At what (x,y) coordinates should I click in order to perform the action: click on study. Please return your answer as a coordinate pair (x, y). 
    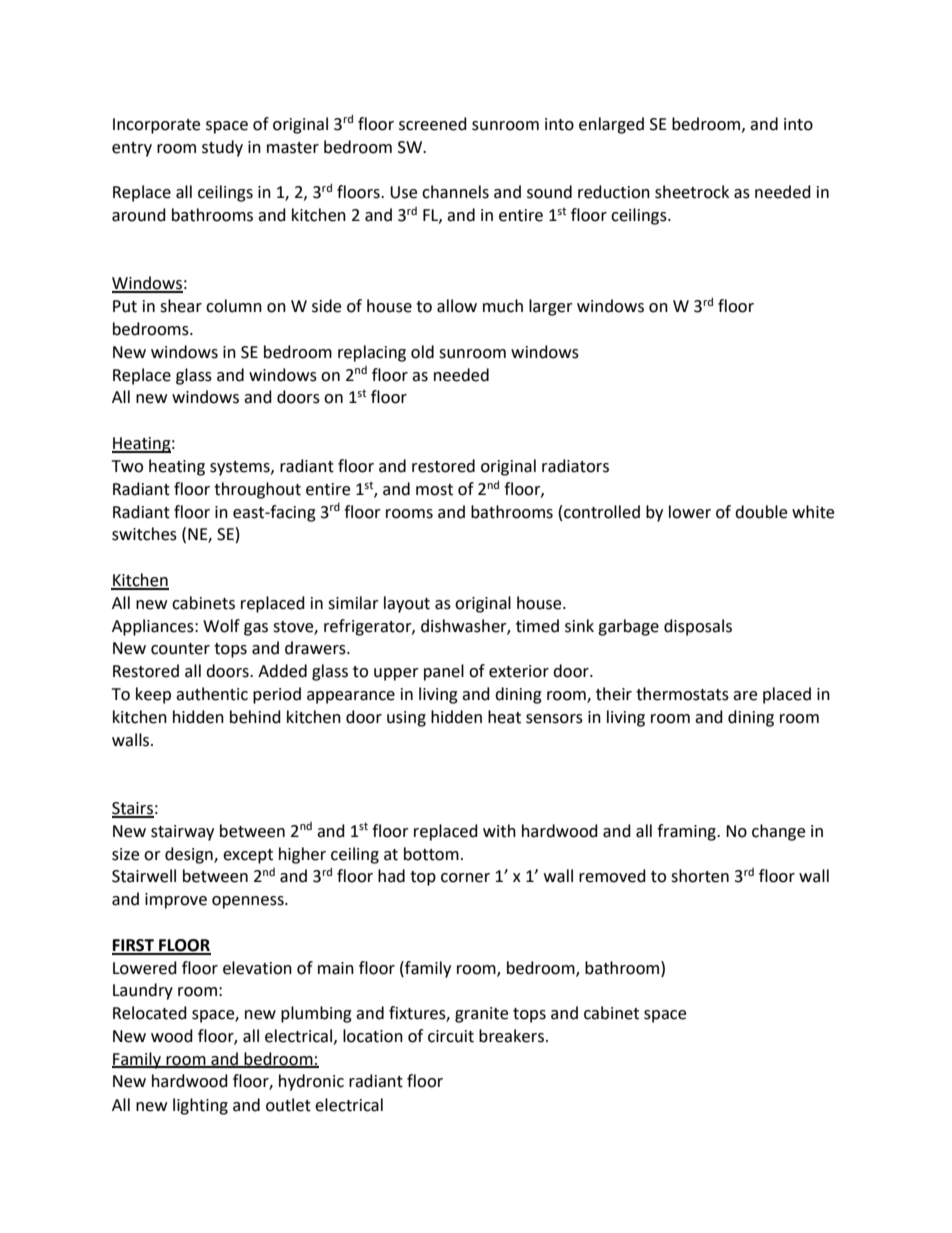
    Looking at the image, I should click on (222, 148).
